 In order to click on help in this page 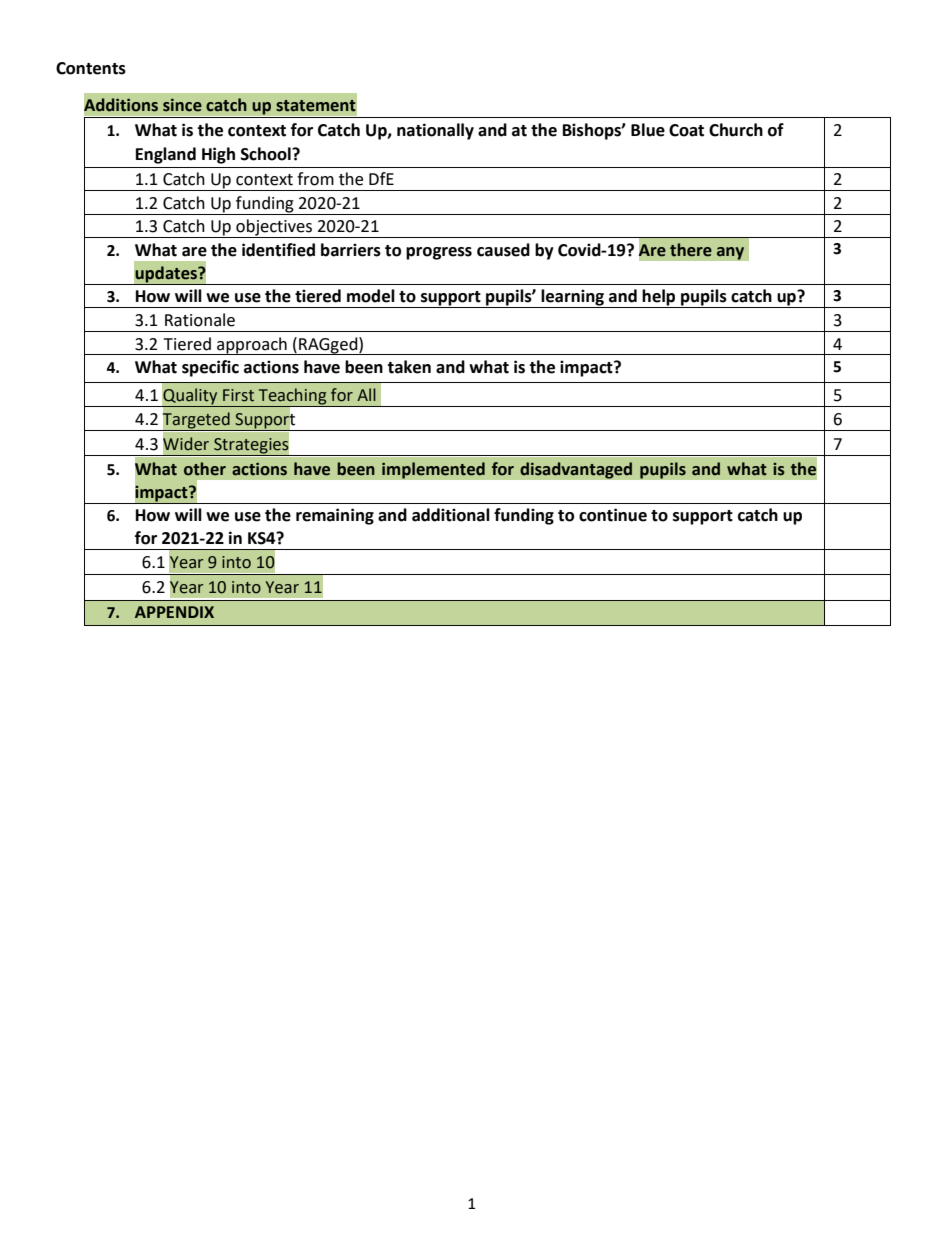, I will do `click(659, 298)`.
